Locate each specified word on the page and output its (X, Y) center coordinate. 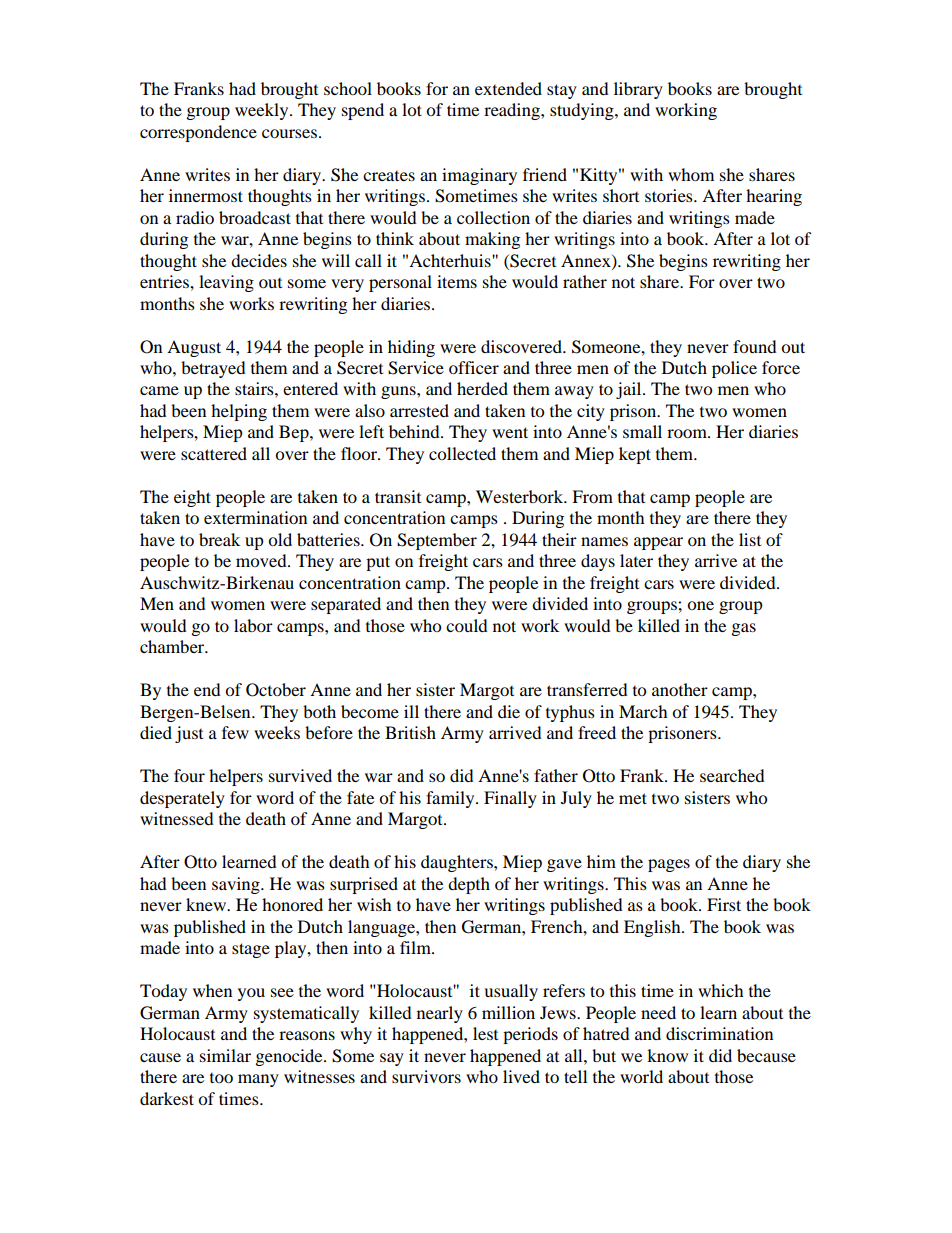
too (221, 1078)
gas (744, 629)
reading (513, 111)
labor (253, 625)
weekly (263, 111)
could (467, 625)
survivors (426, 1076)
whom (691, 174)
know (667, 1055)
